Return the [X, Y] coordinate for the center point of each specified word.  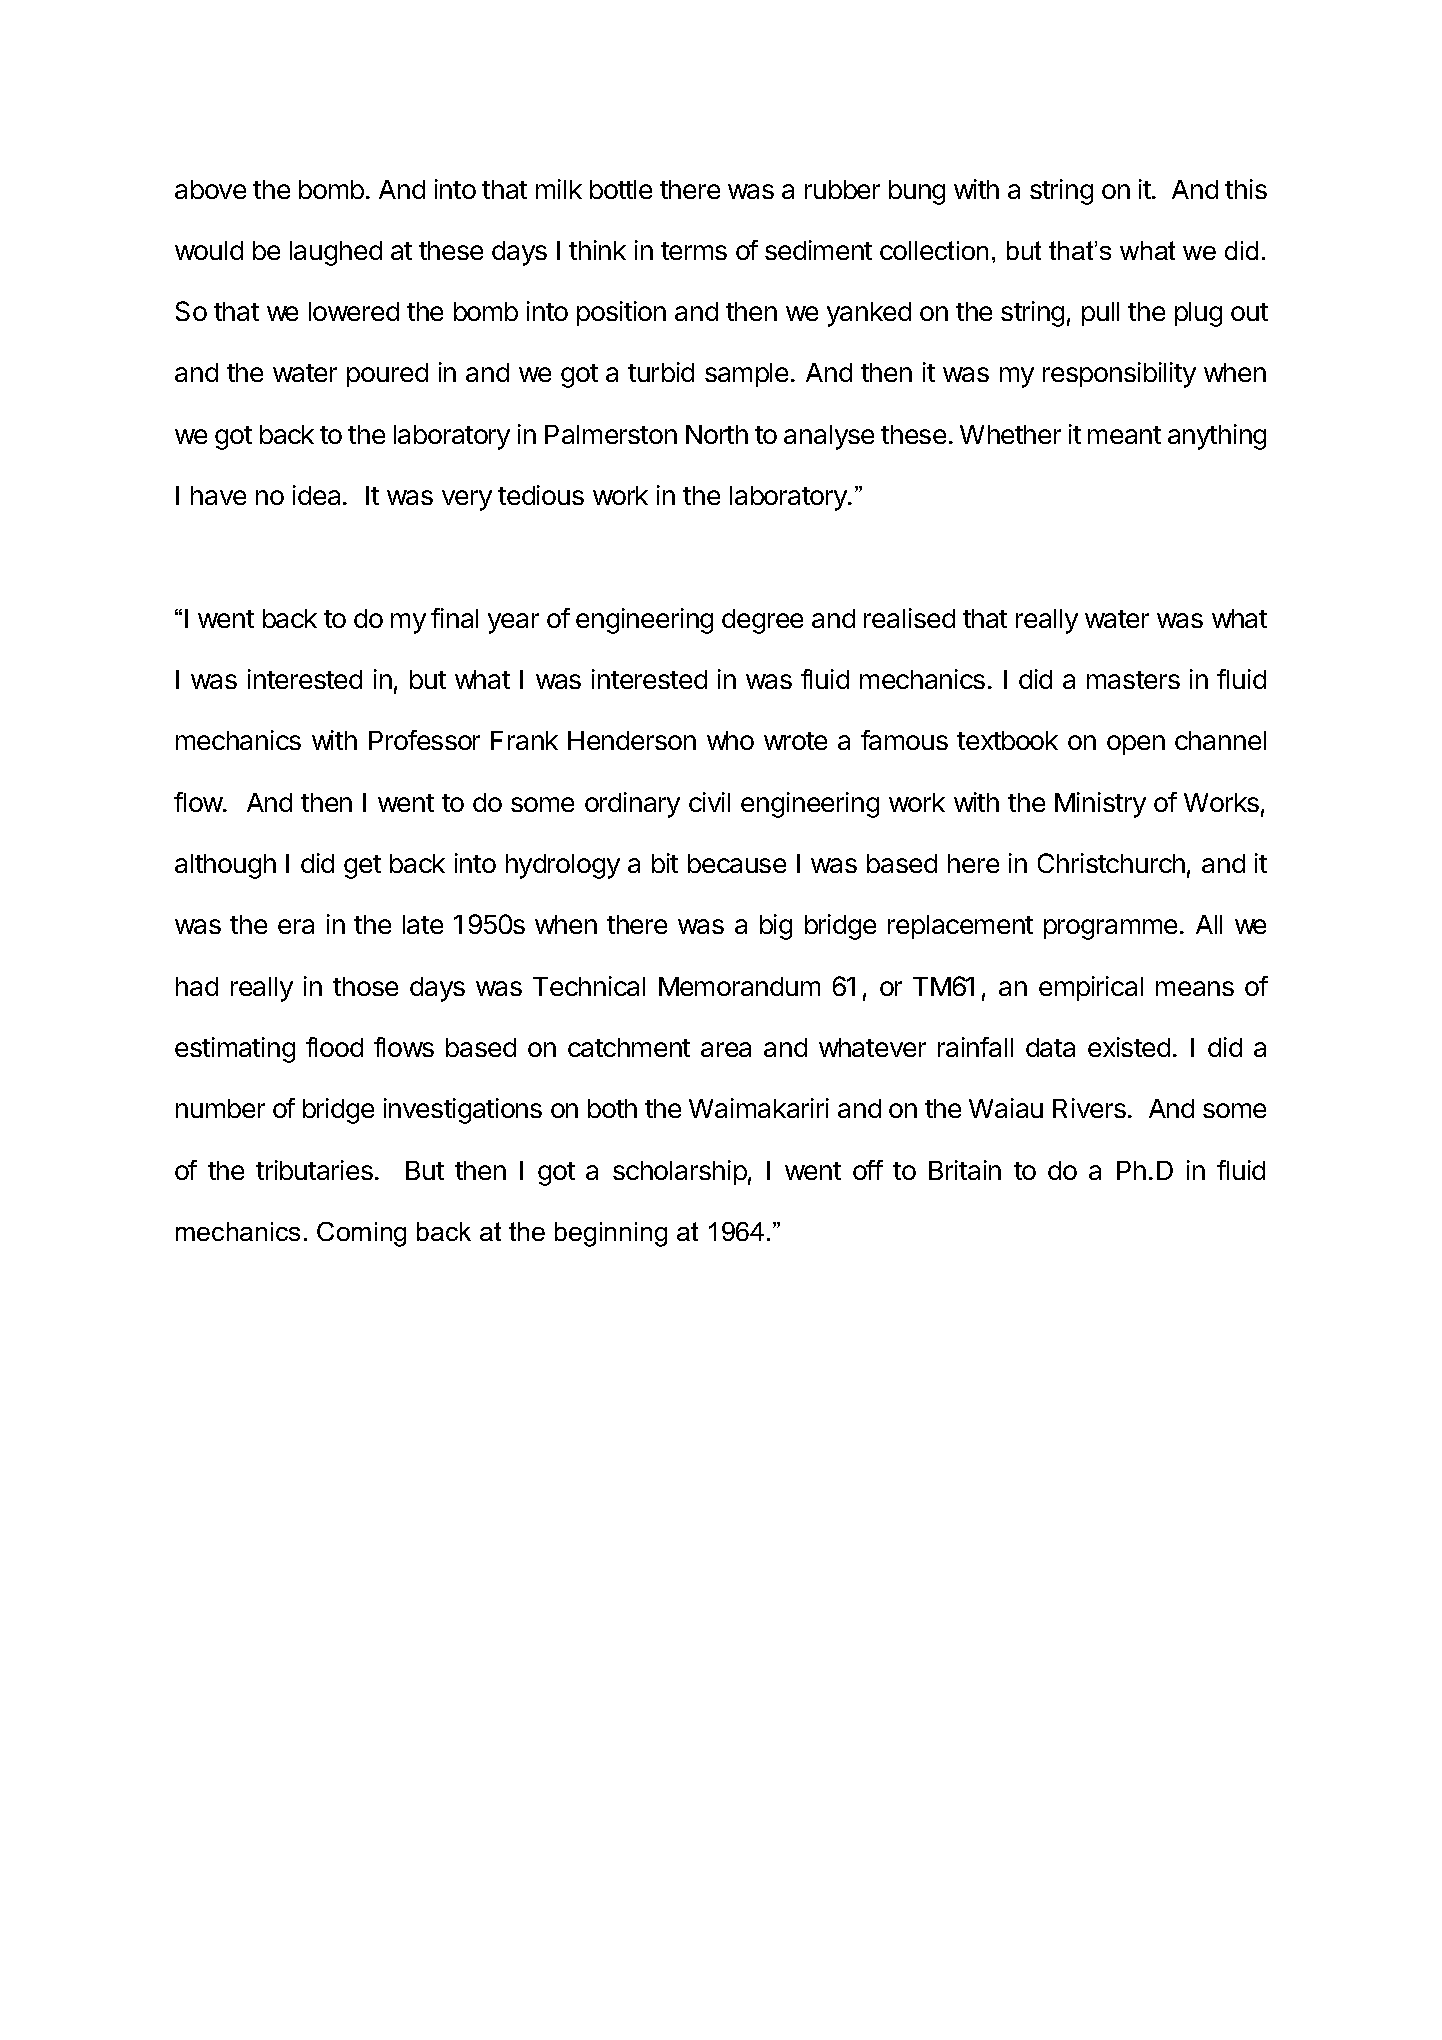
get [362, 867]
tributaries [314, 1170]
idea [318, 495]
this [1246, 189]
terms [694, 251]
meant [1124, 435]
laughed [336, 253]
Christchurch [1111, 863]
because [737, 863]
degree [762, 621]
